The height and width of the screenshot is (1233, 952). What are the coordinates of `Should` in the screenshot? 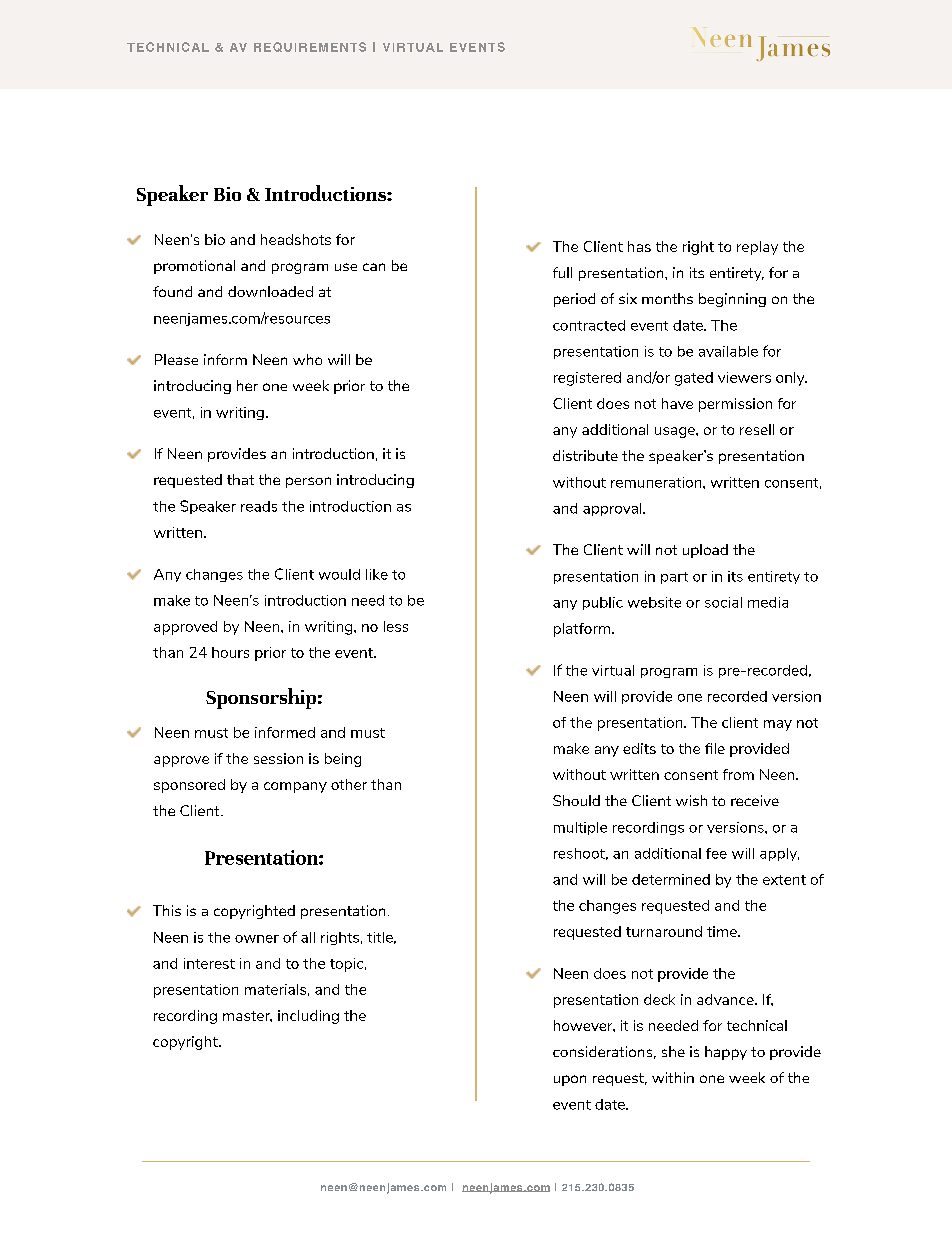 It's located at (576, 800).
